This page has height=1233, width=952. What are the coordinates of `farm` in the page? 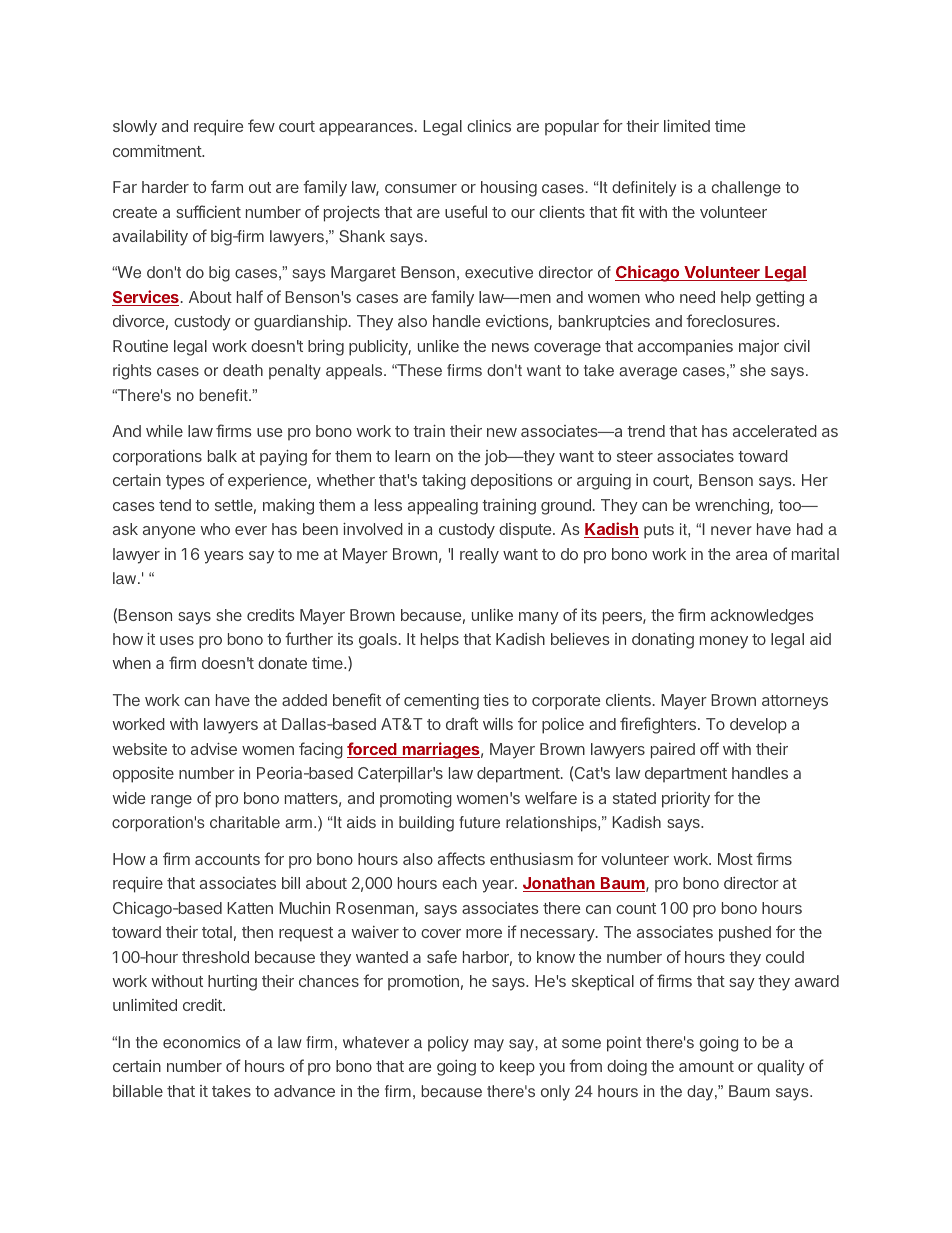 It's located at (227, 186).
